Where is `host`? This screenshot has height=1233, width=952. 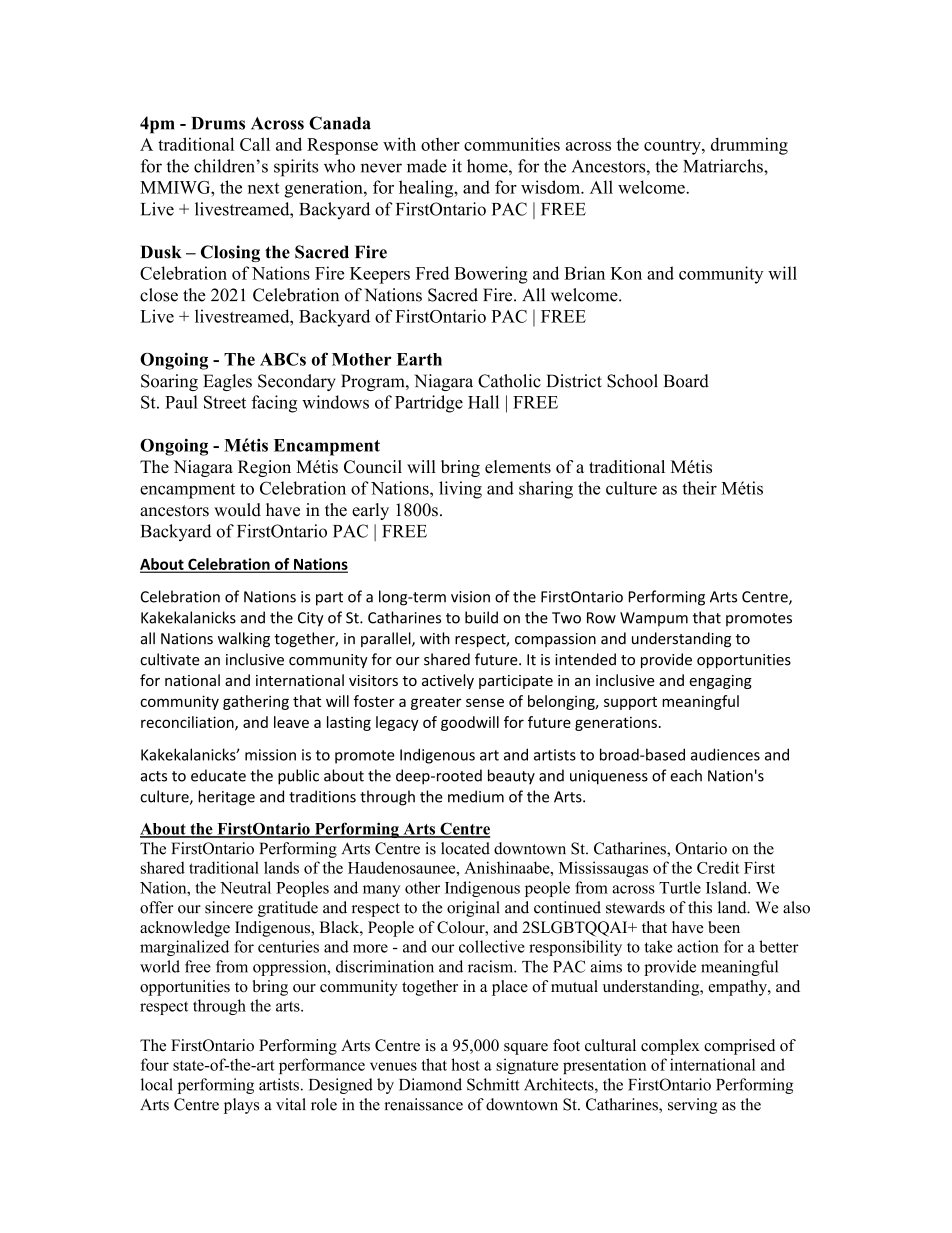
host is located at coordinates (465, 1064).
